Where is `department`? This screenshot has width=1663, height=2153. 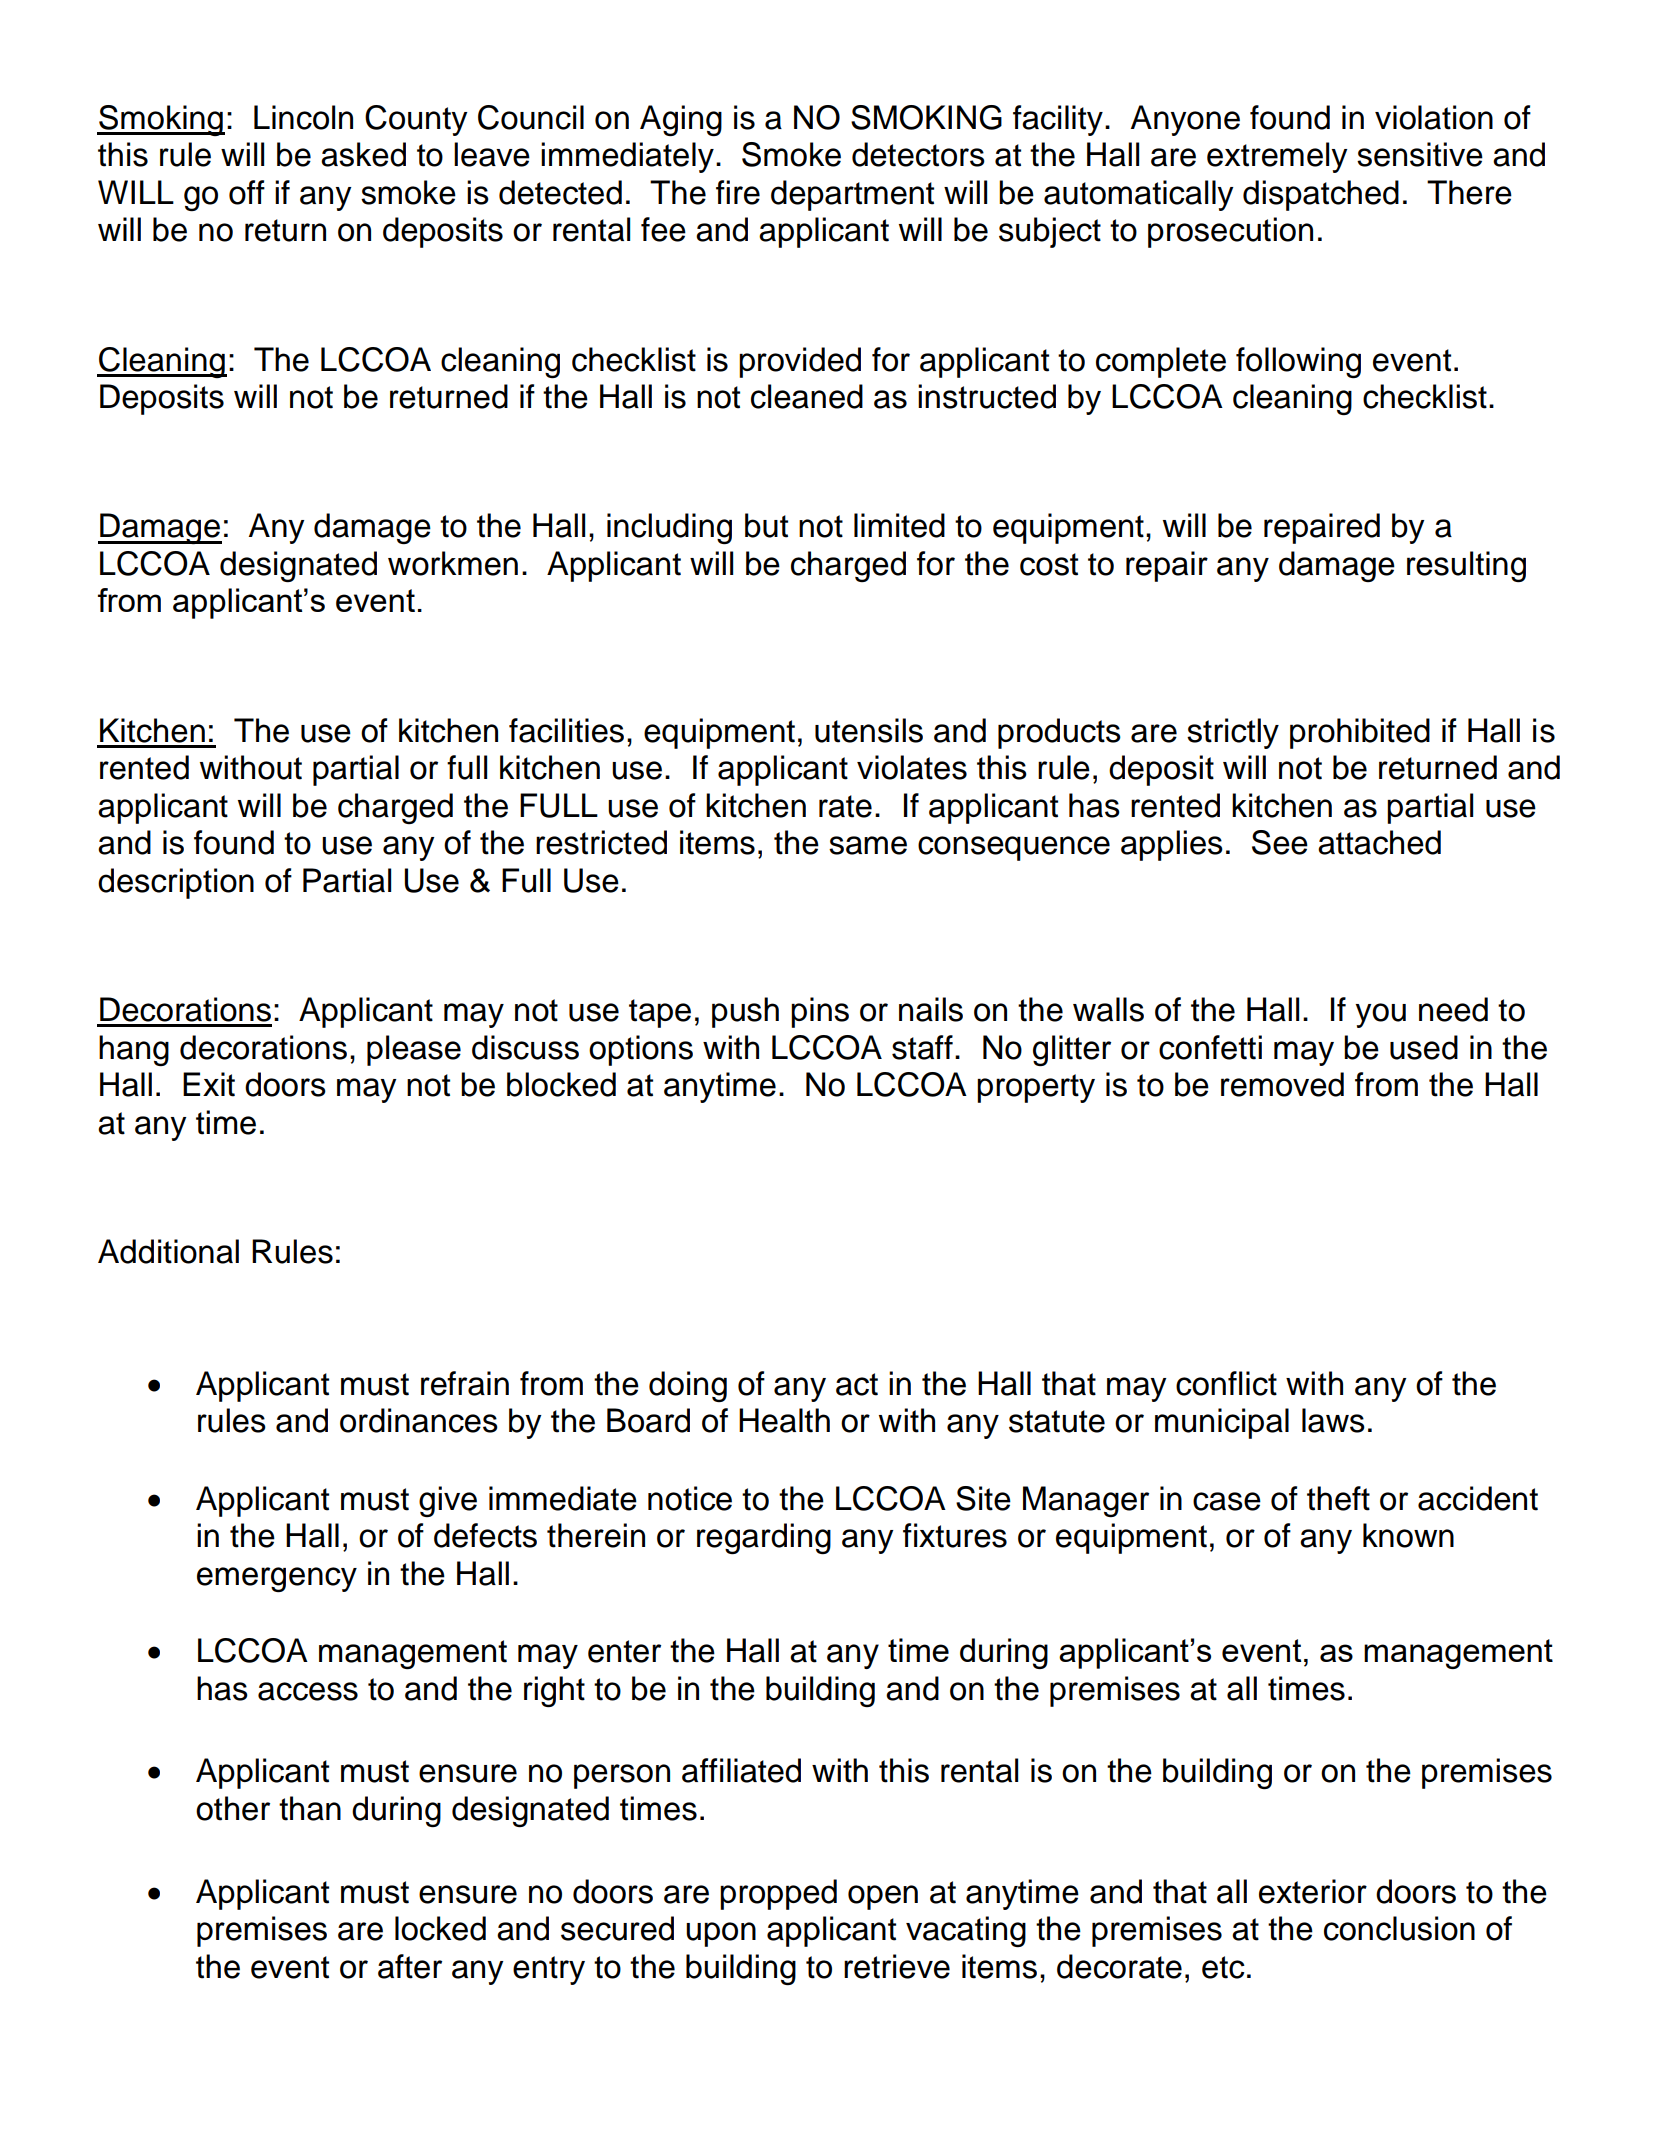 department is located at coordinates (852, 195).
